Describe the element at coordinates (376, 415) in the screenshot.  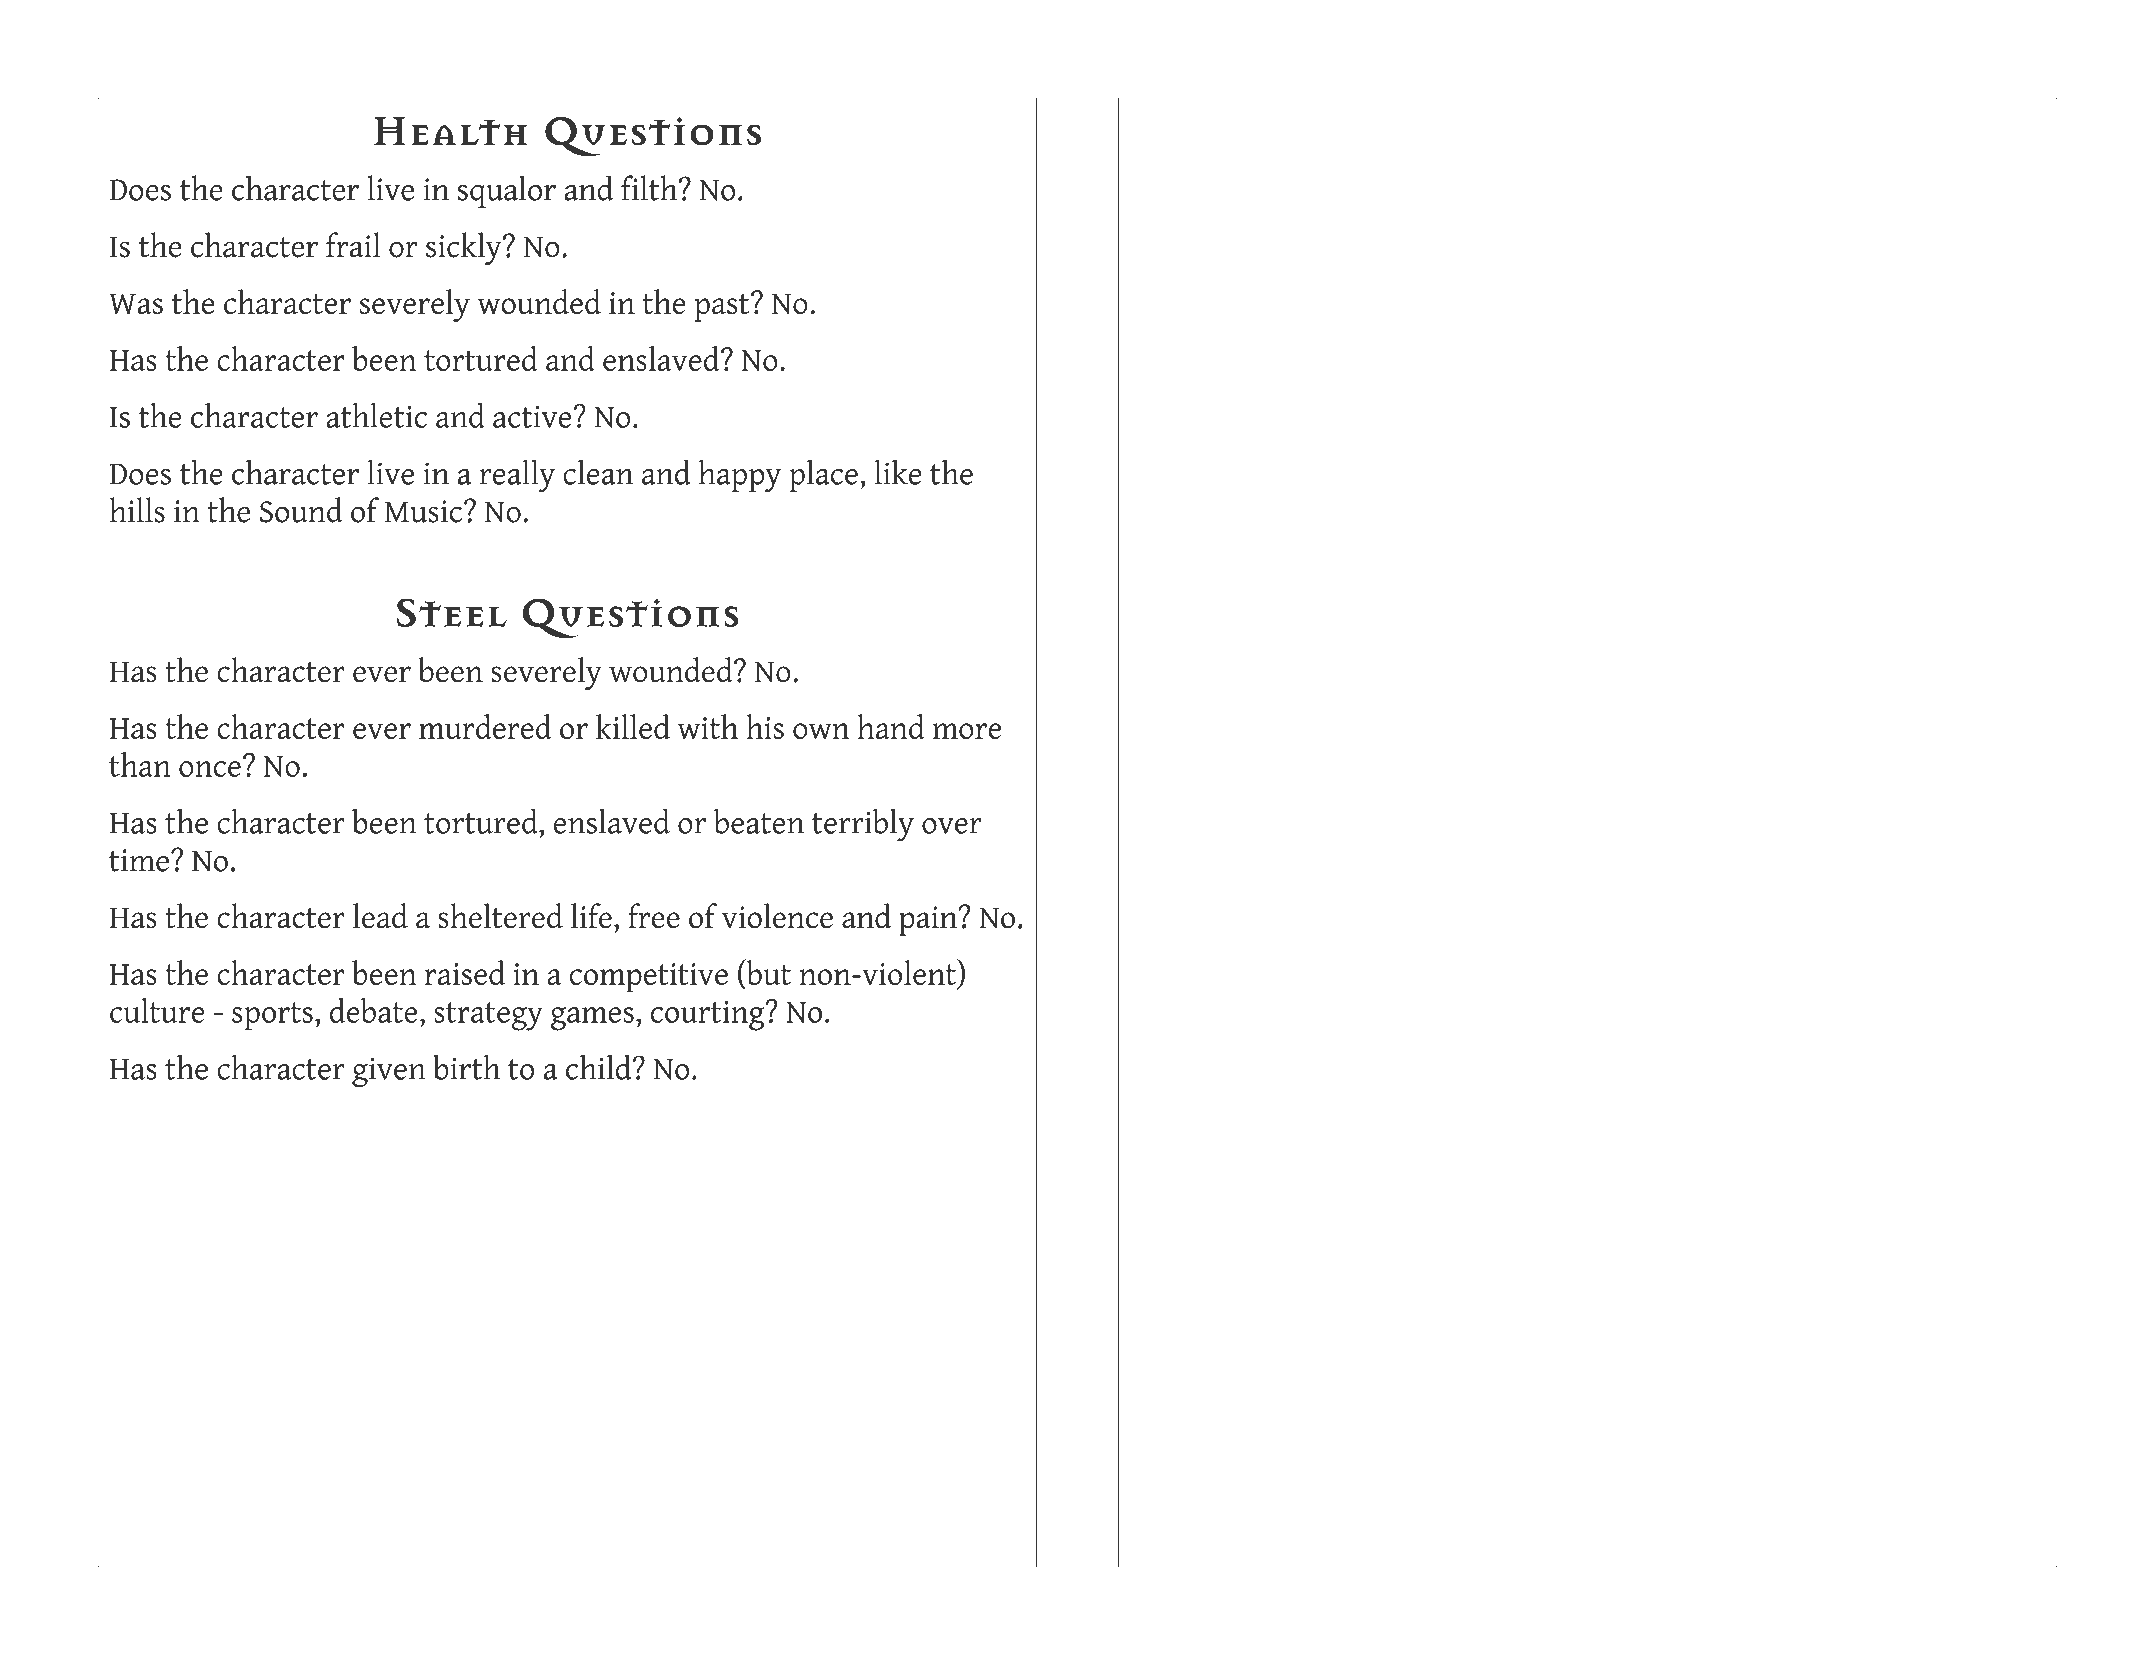
I see `athletic` at that location.
